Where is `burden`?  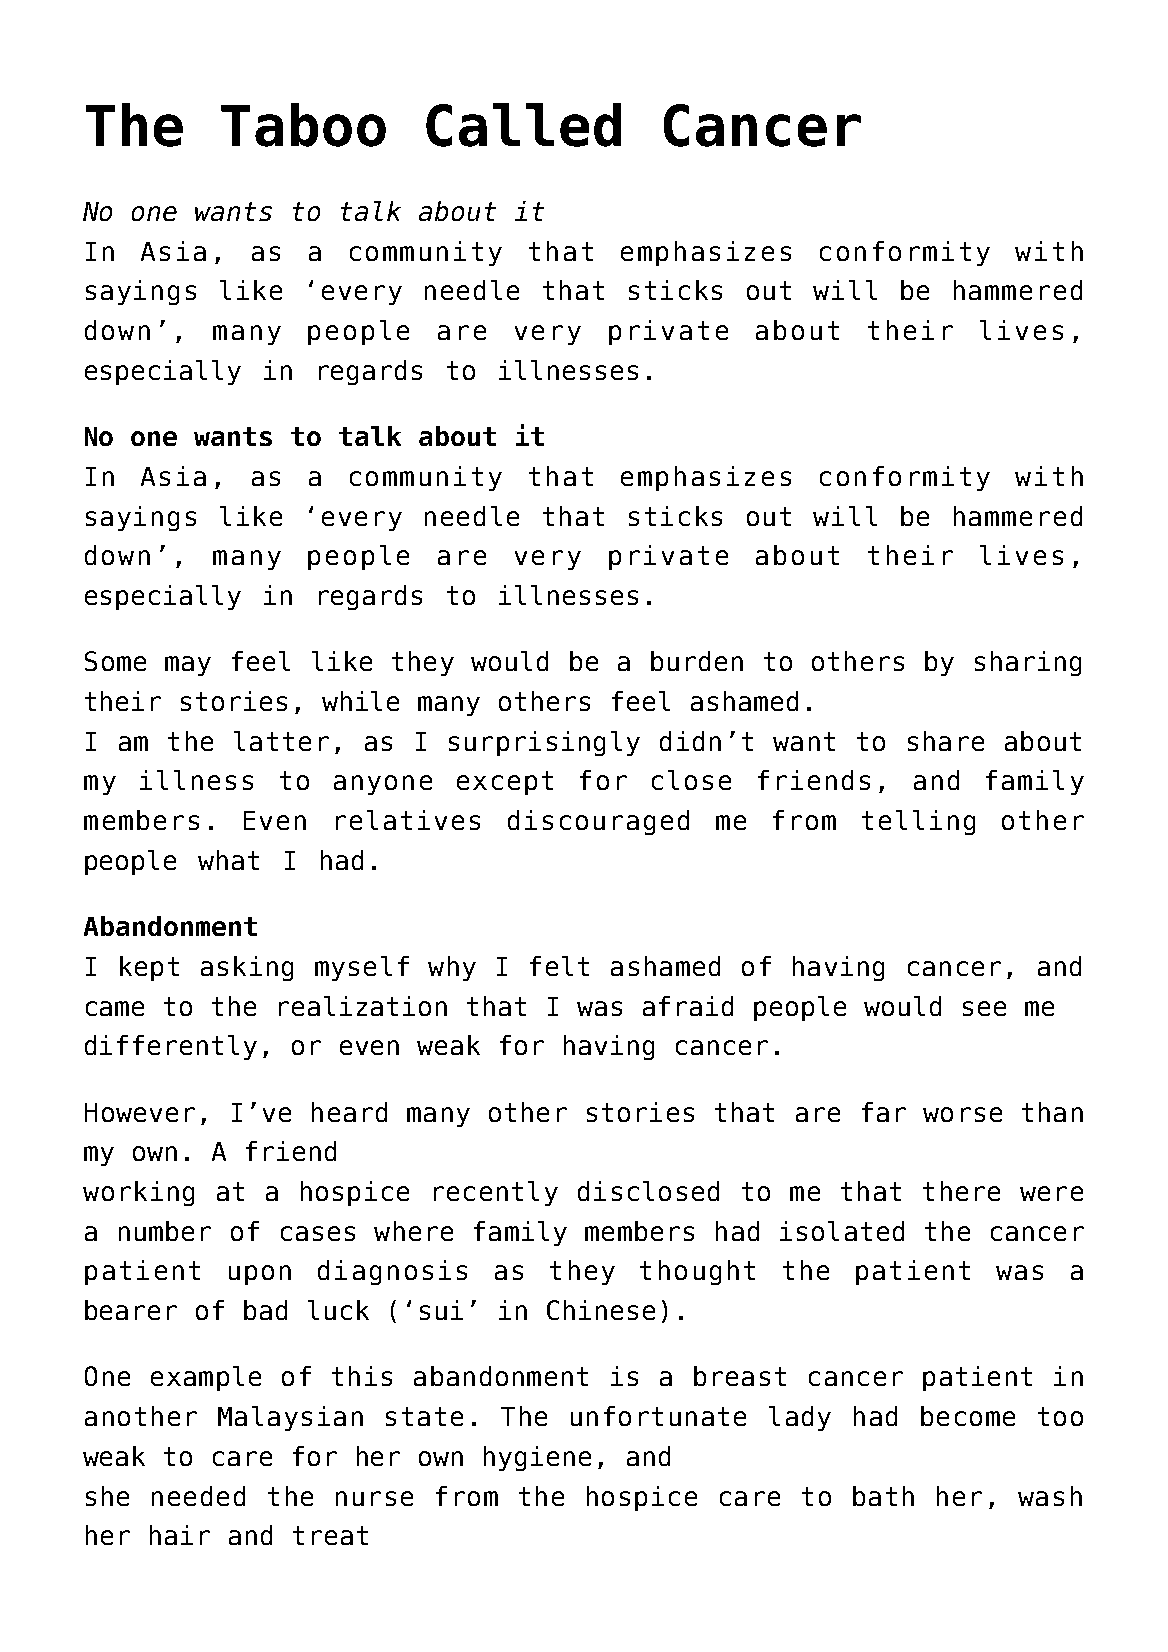
burden is located at coordinates (697, 661).
